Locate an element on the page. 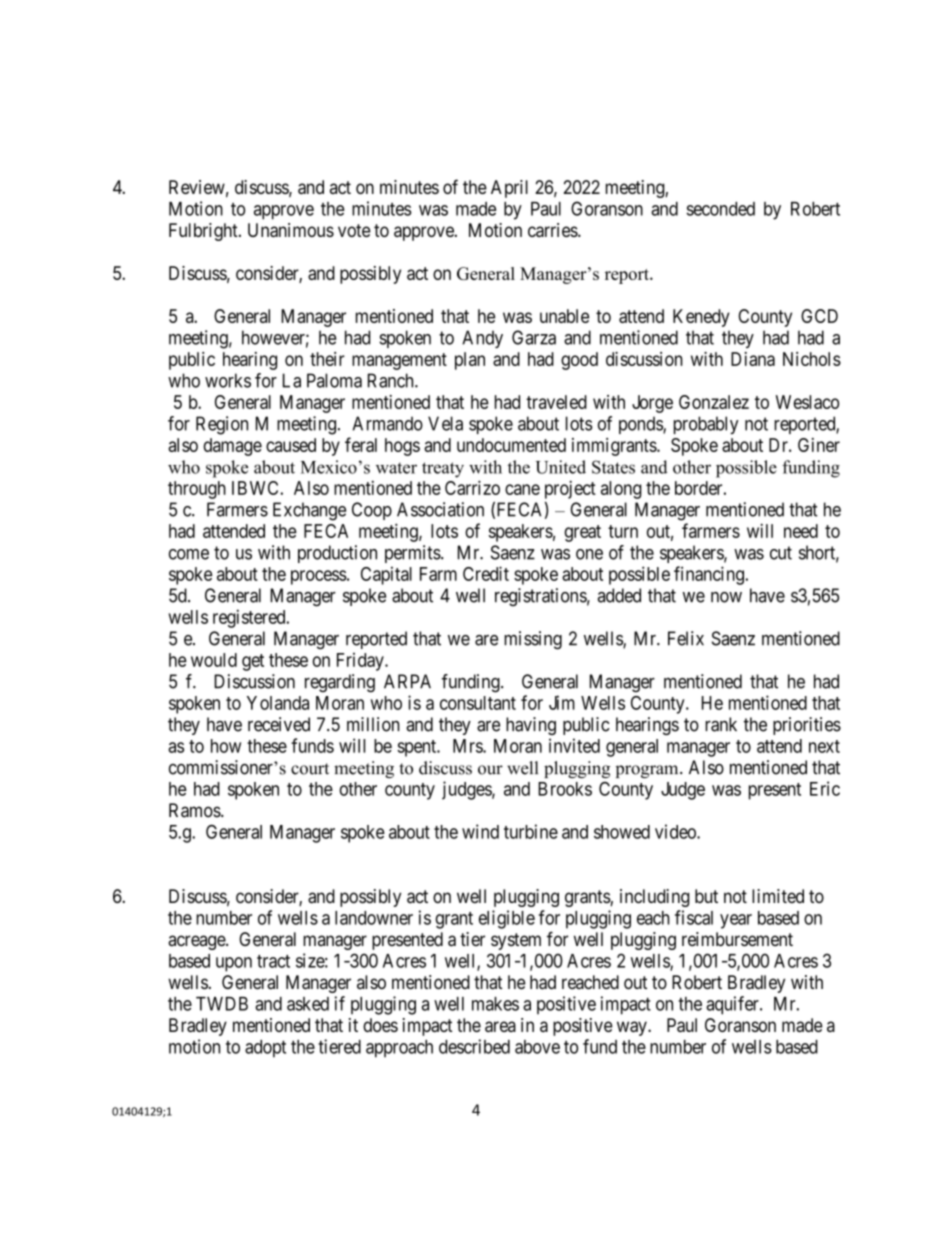 The height and width of the image is (1233, 952). aquifer is located at coordinates (733, 1005).
